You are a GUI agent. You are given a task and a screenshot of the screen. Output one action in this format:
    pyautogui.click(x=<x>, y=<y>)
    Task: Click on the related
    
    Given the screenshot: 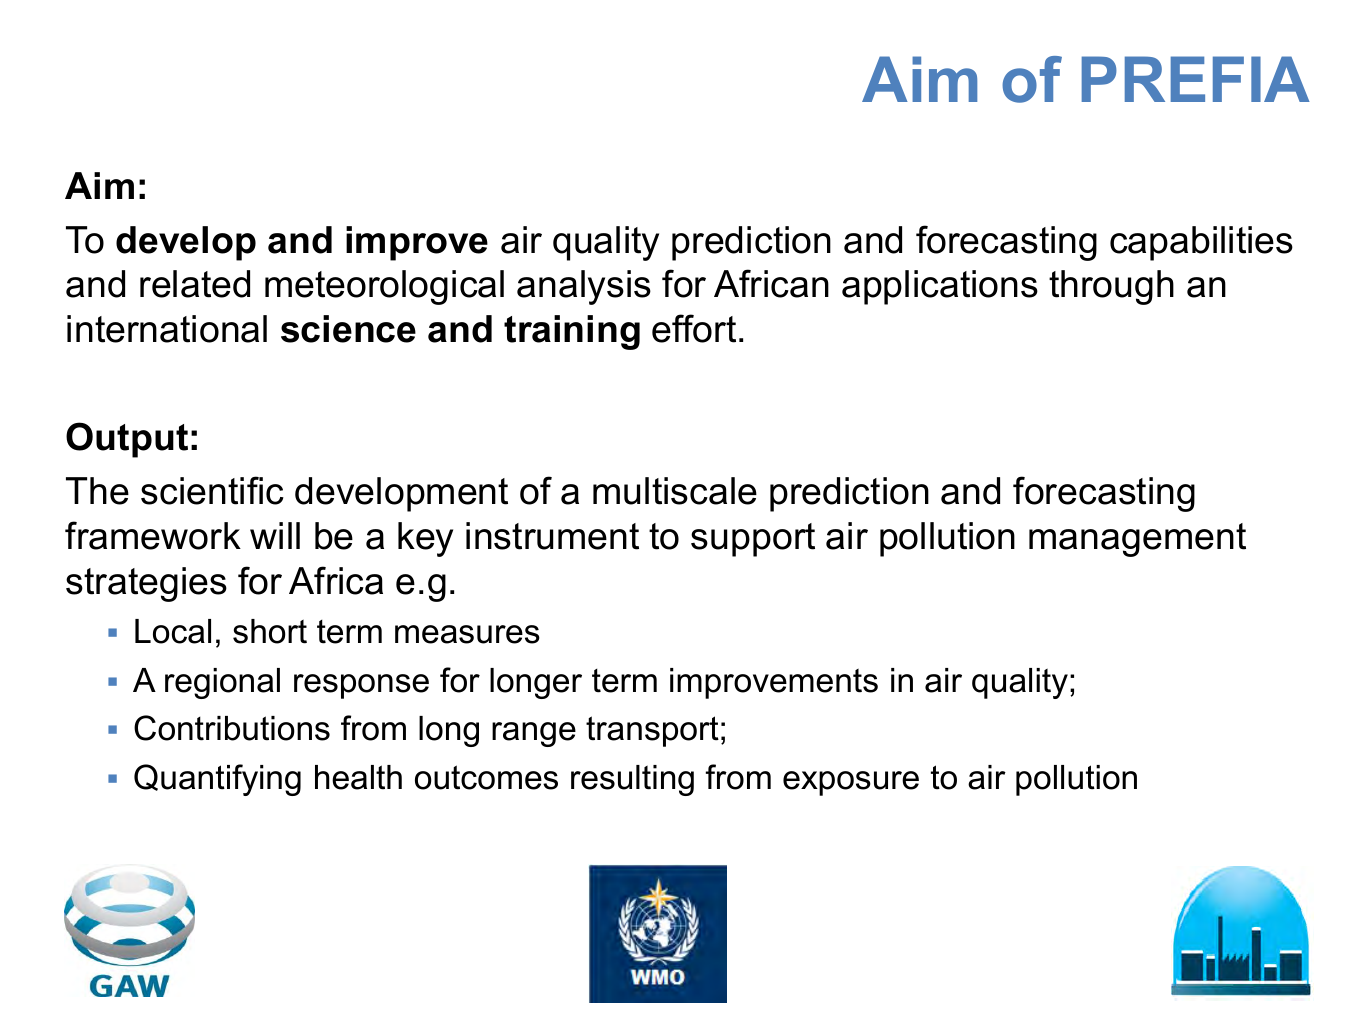 What is the action you would take?
    pyautogui.click(x=195, y=284)
